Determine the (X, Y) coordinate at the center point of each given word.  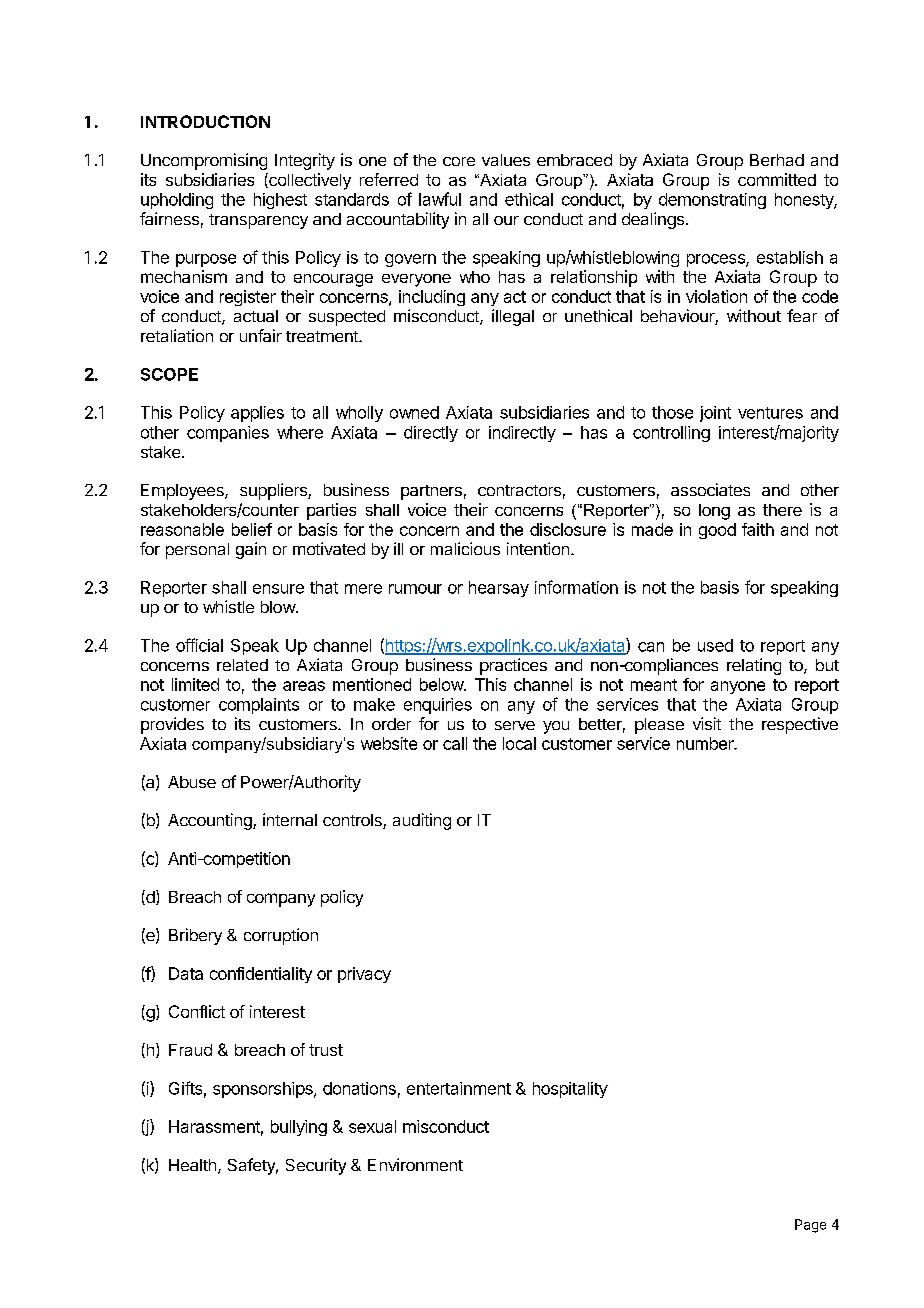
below (442, 684)
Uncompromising (204, 161)
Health (192, 1165)
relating (754, 666)
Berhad (777, 160)
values (506, 160)
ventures (770, 413)
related (242, 665)
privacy (364, 975)
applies (257, 414)
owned (414, 412)
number (706, 743)
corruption (281, 936)
